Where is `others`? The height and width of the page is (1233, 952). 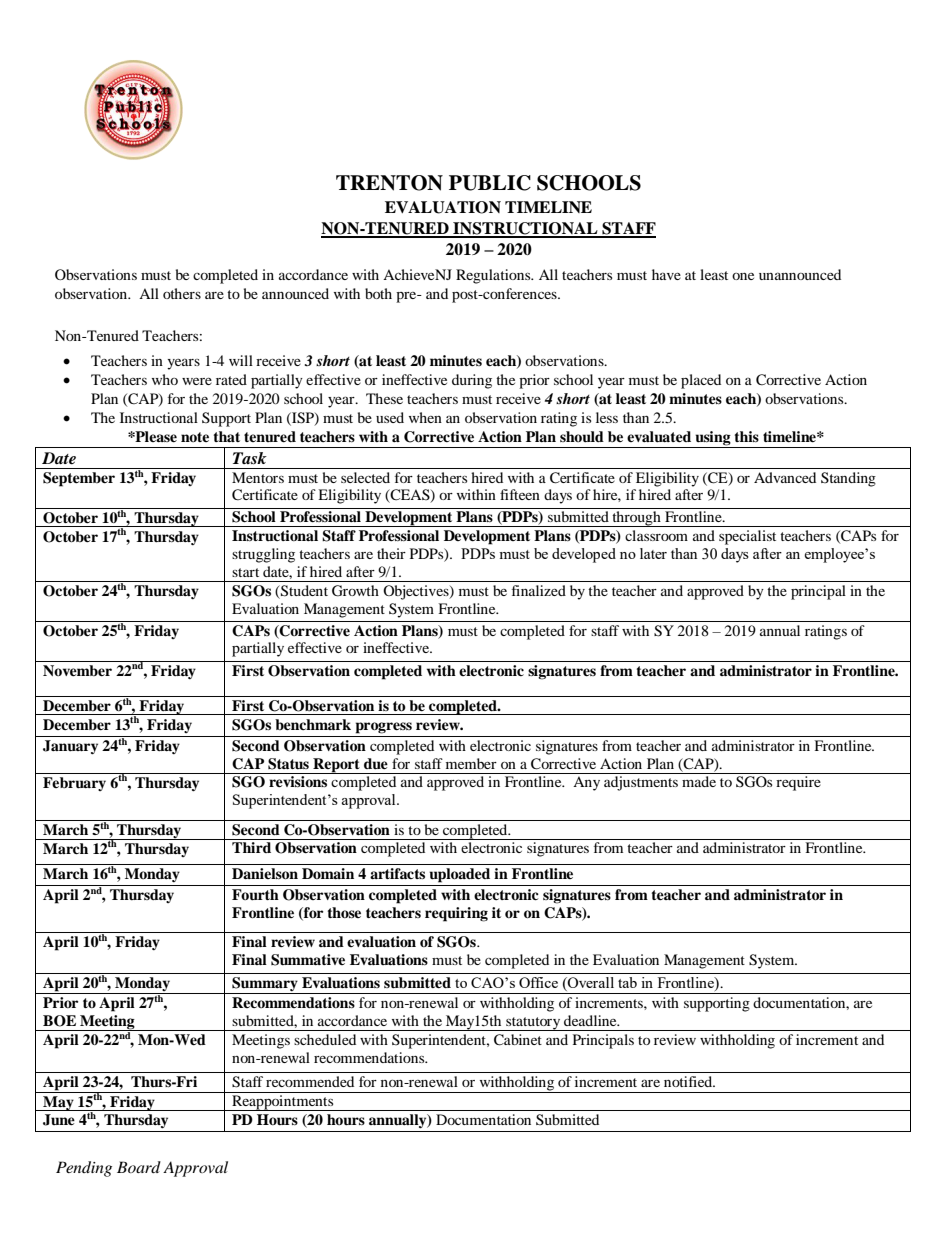 others is located at coordinates (182, 293).
